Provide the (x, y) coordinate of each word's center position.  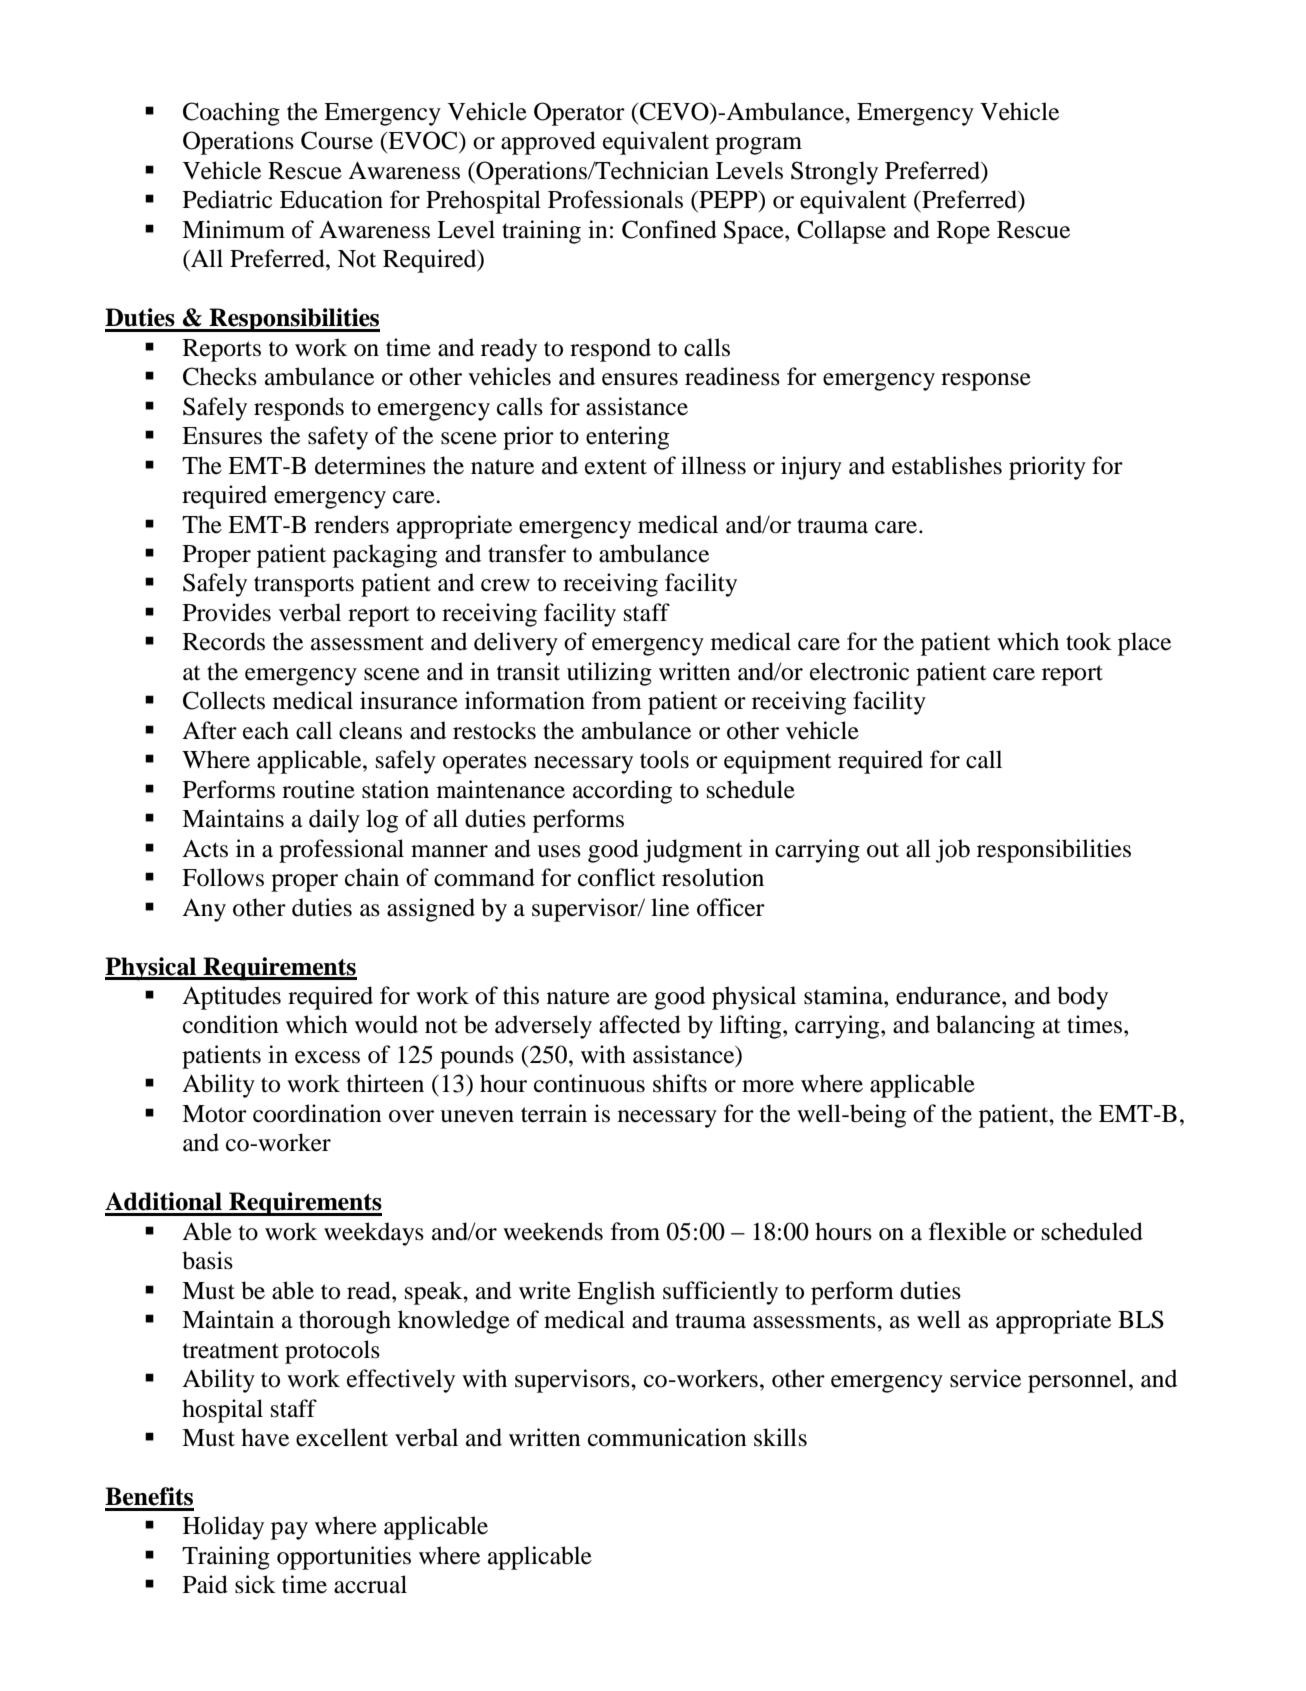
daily (334, 821)
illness (713, 465)
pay (289, 1531)
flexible (967, 1231)
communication (667, 1437)
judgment (693, 851)
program (758, 146)
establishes (947, 465)
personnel (1079, 1381)
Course (337, 140)
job (953, 851)
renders (351, 524)
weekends (553, 1231)
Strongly (834, 173)
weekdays (374, 1234)
